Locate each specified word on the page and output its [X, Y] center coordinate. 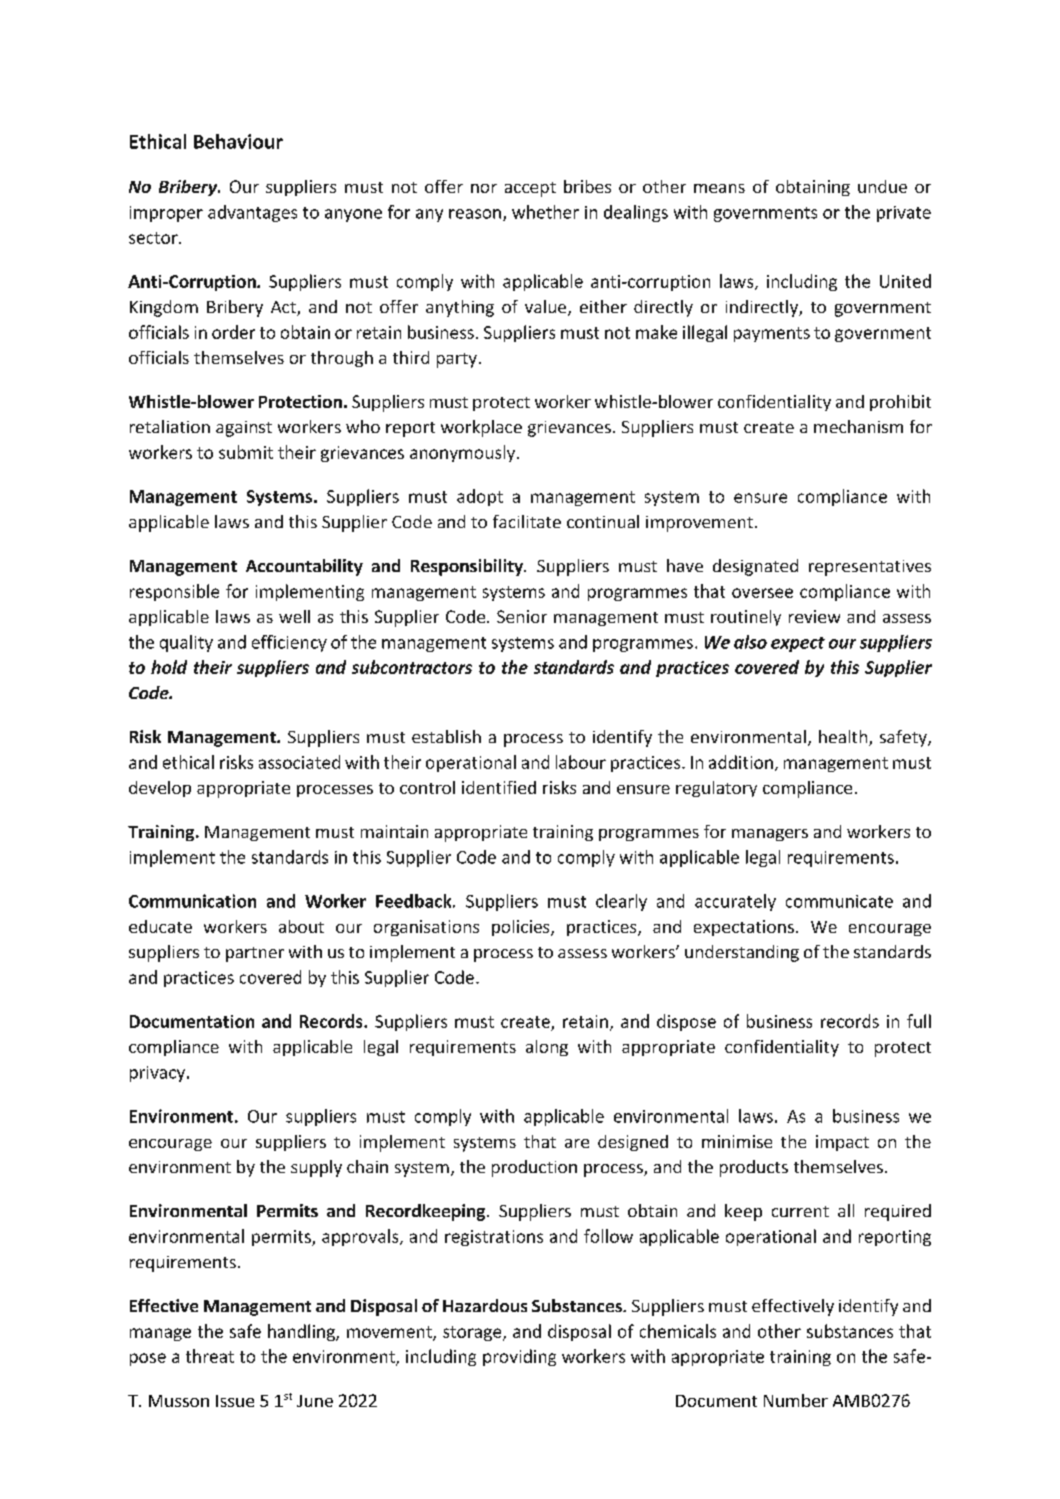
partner [255, 954]
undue [882, 186]
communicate [839, 901]
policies [522, 928]
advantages [252, 213]
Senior [522, 616]
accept [530, 189]
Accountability [304, 567]
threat [210, 1356]
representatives [870, 568]
